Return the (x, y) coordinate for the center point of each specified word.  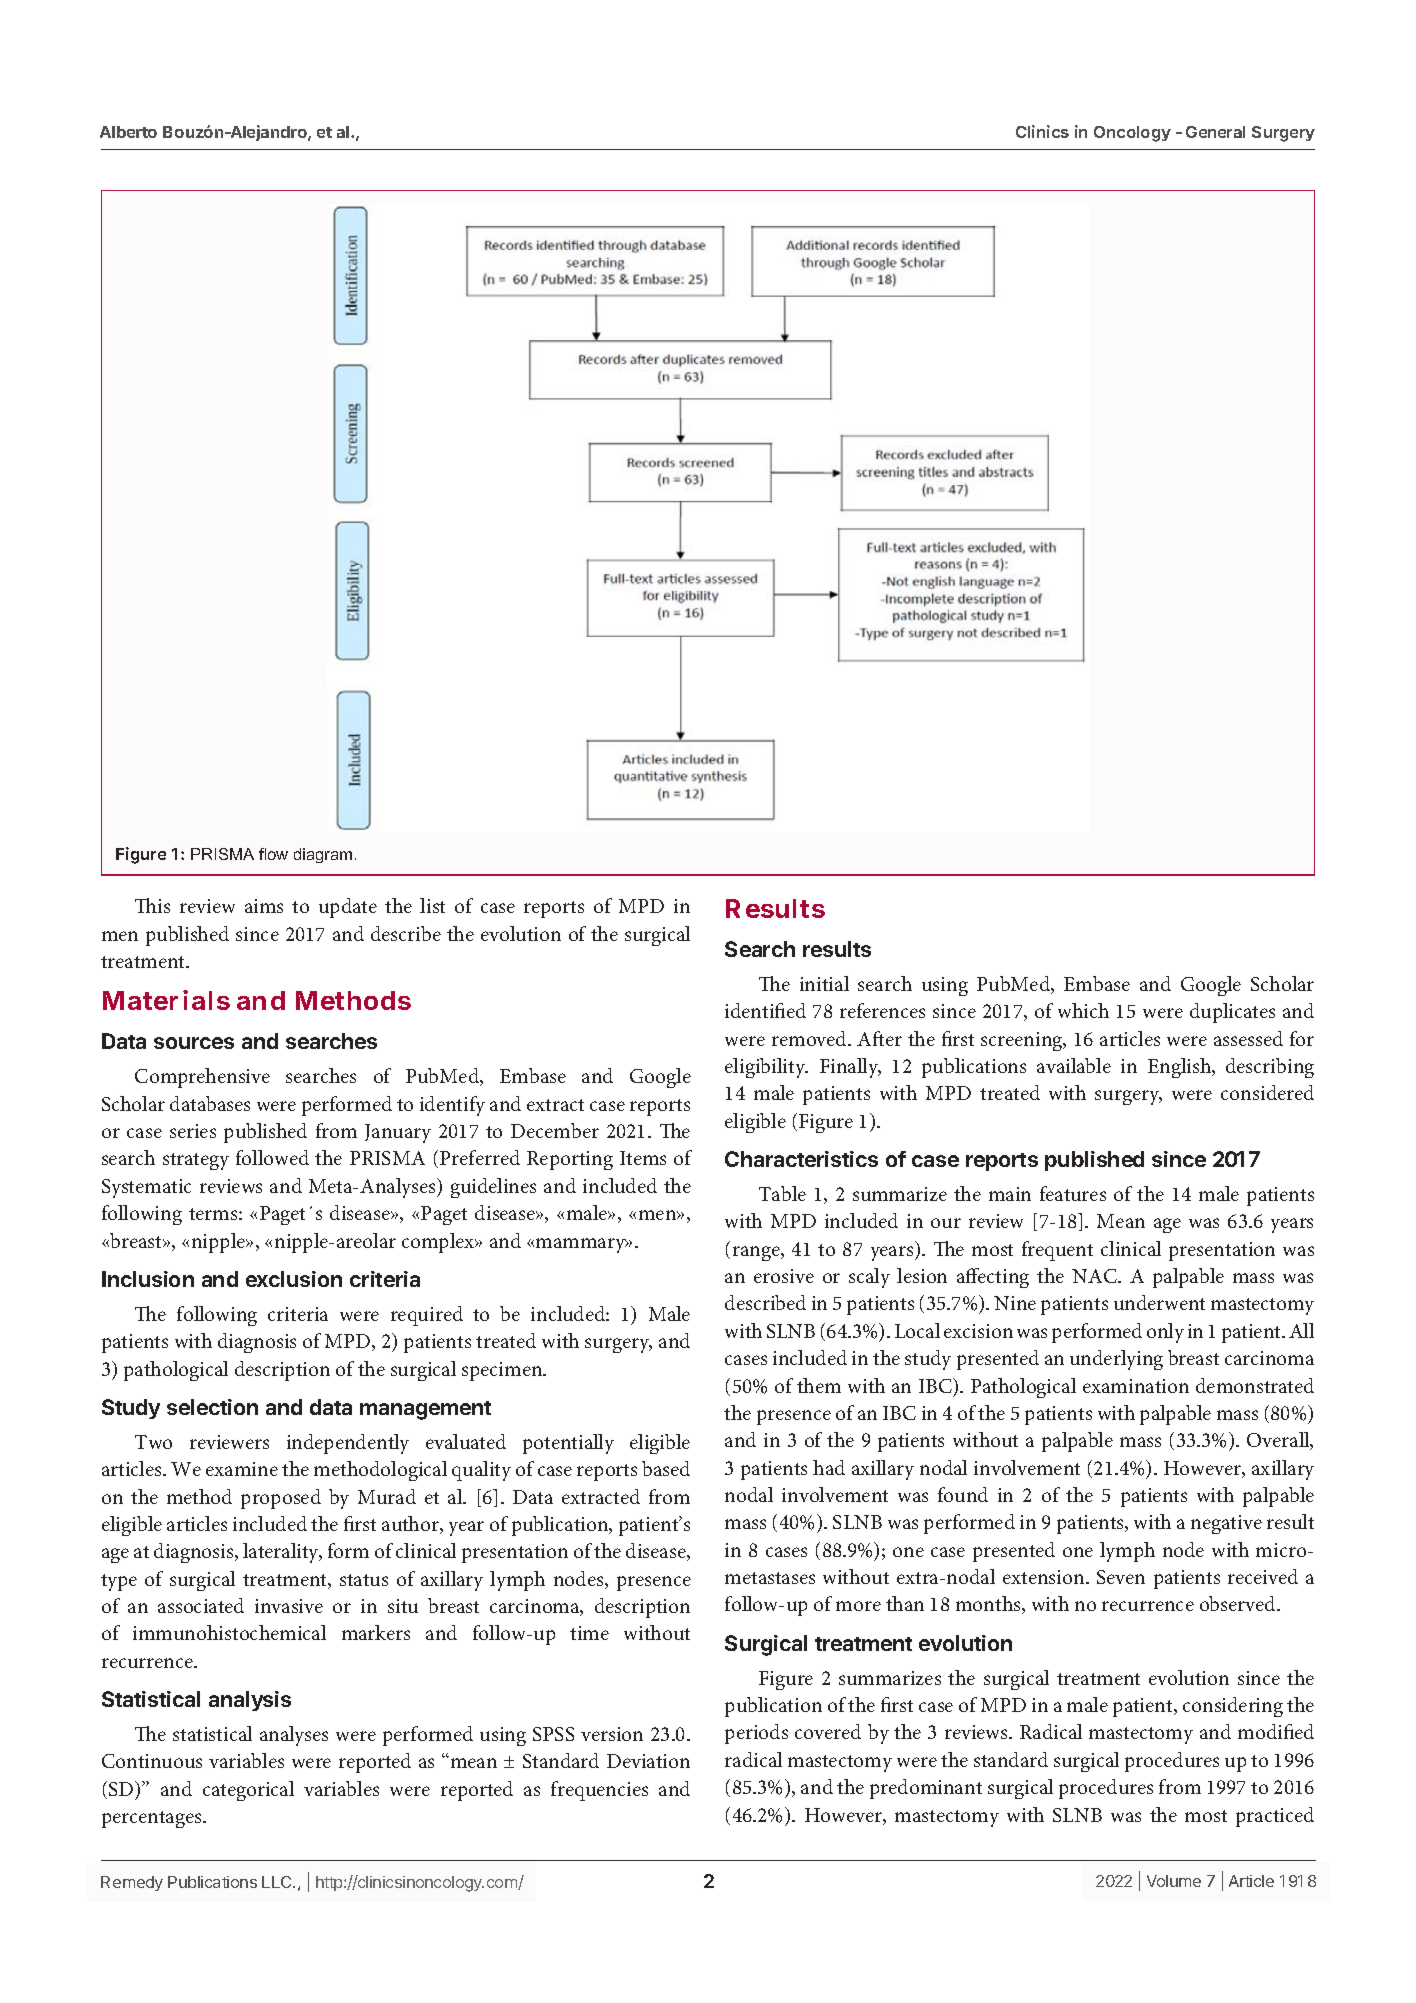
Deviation (648, 1761)
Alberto (128, 132)
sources (194, 1043)
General (1215, 132)
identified (765, 1010)
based (666, 1468)
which (1083, 1010)
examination (1136, 1386)
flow (273, 854)
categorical (248, 1791)
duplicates (1232, 1013)
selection (212, 1407)
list (432, 905)
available (1074, 1065)
